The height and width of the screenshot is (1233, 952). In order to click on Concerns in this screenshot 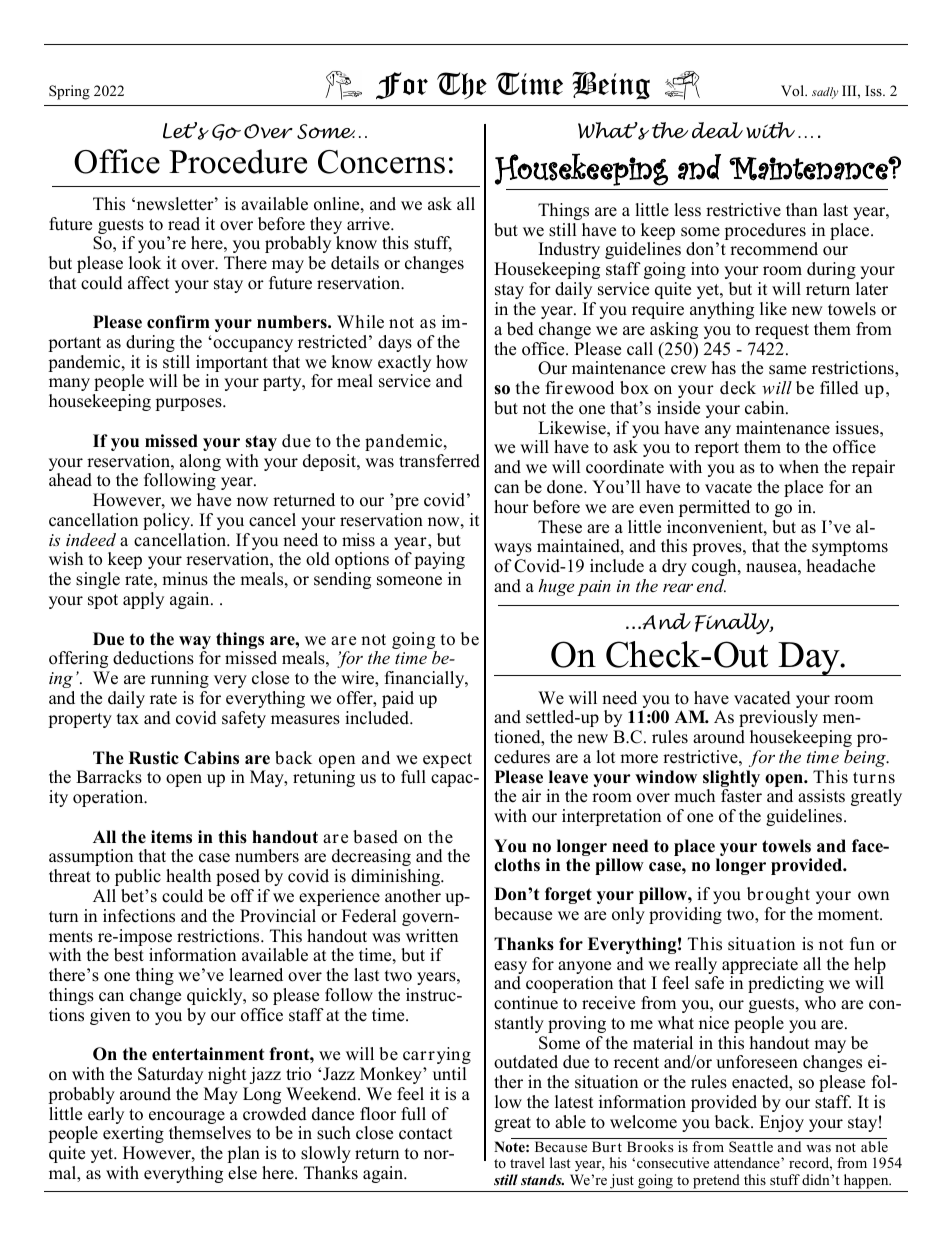, I will do `click(381, 162)`.
